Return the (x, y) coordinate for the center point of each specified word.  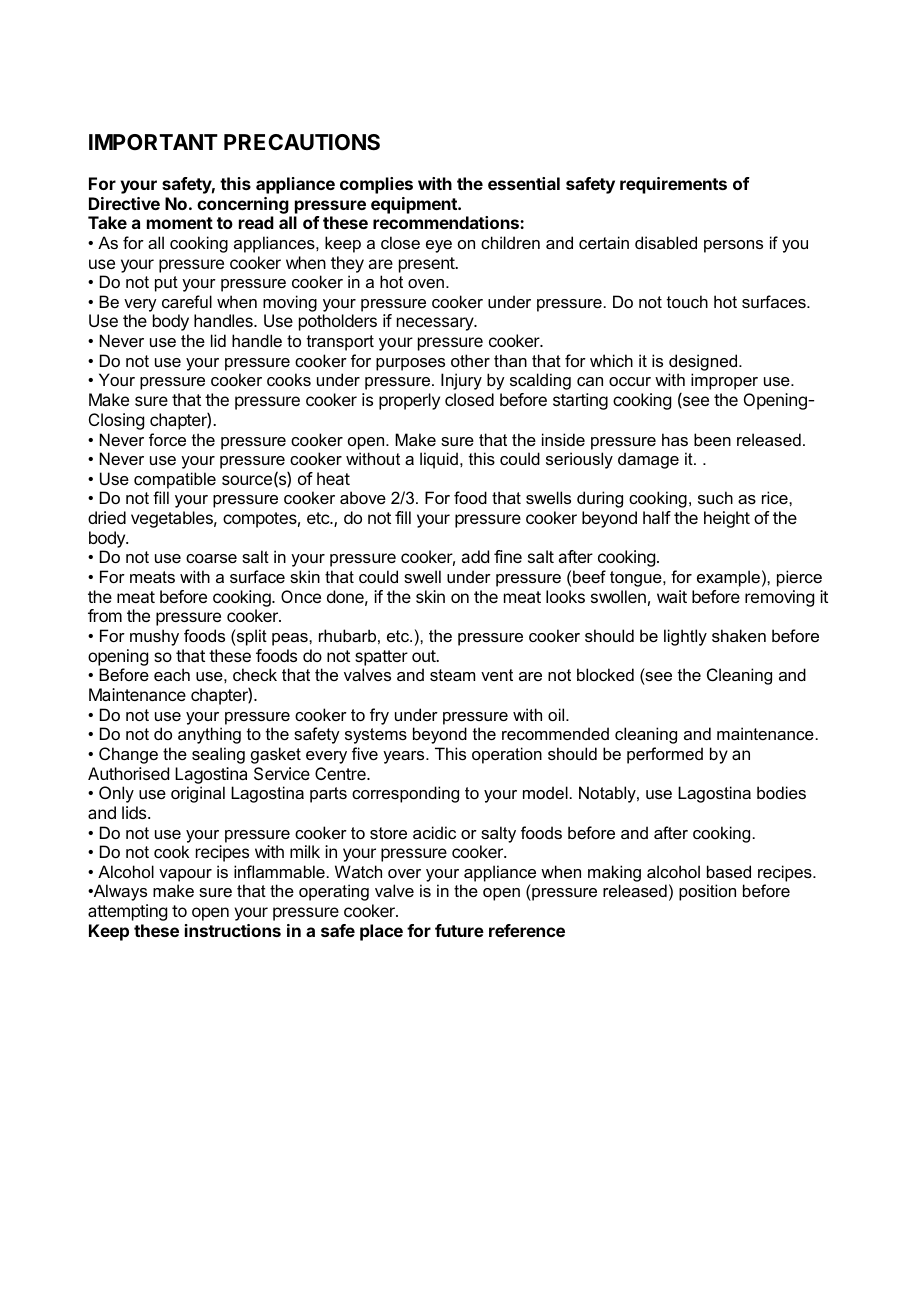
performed (665, 755)
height (727, 519)
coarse (211, 558)
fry (379, 716)
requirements (673, 185)
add (475, 556)
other (470, 360)
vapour (185, 875)
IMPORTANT (153, 142)
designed (704, 362)
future (459, 930)
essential (524, 183)
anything (209, 735)
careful (187, 301)
